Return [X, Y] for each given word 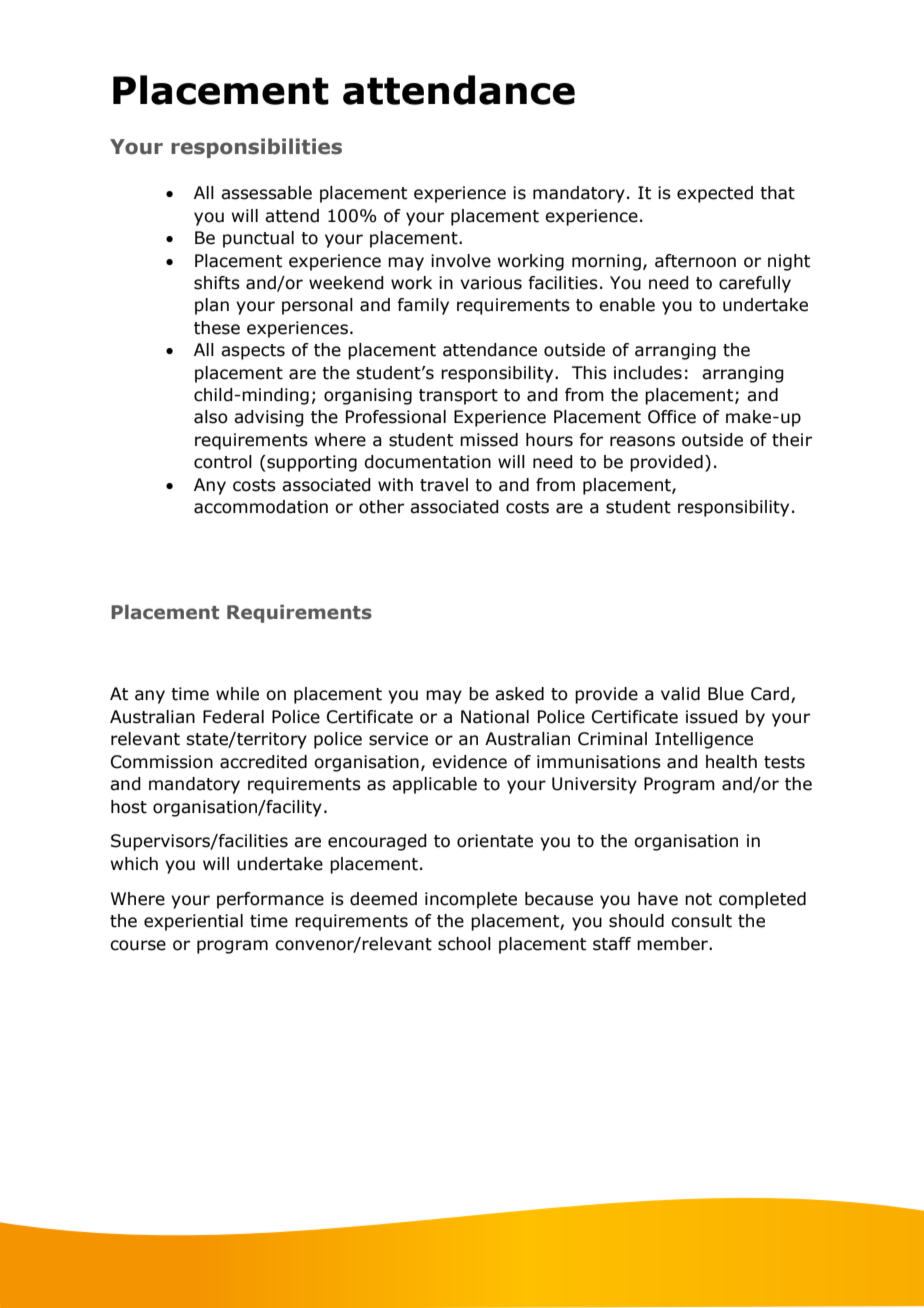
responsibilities [256, 148]
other [381, 507]
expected [715, 194]
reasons [642, 441]
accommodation [261, 507]
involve [461, 261]
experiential [193, 922]
